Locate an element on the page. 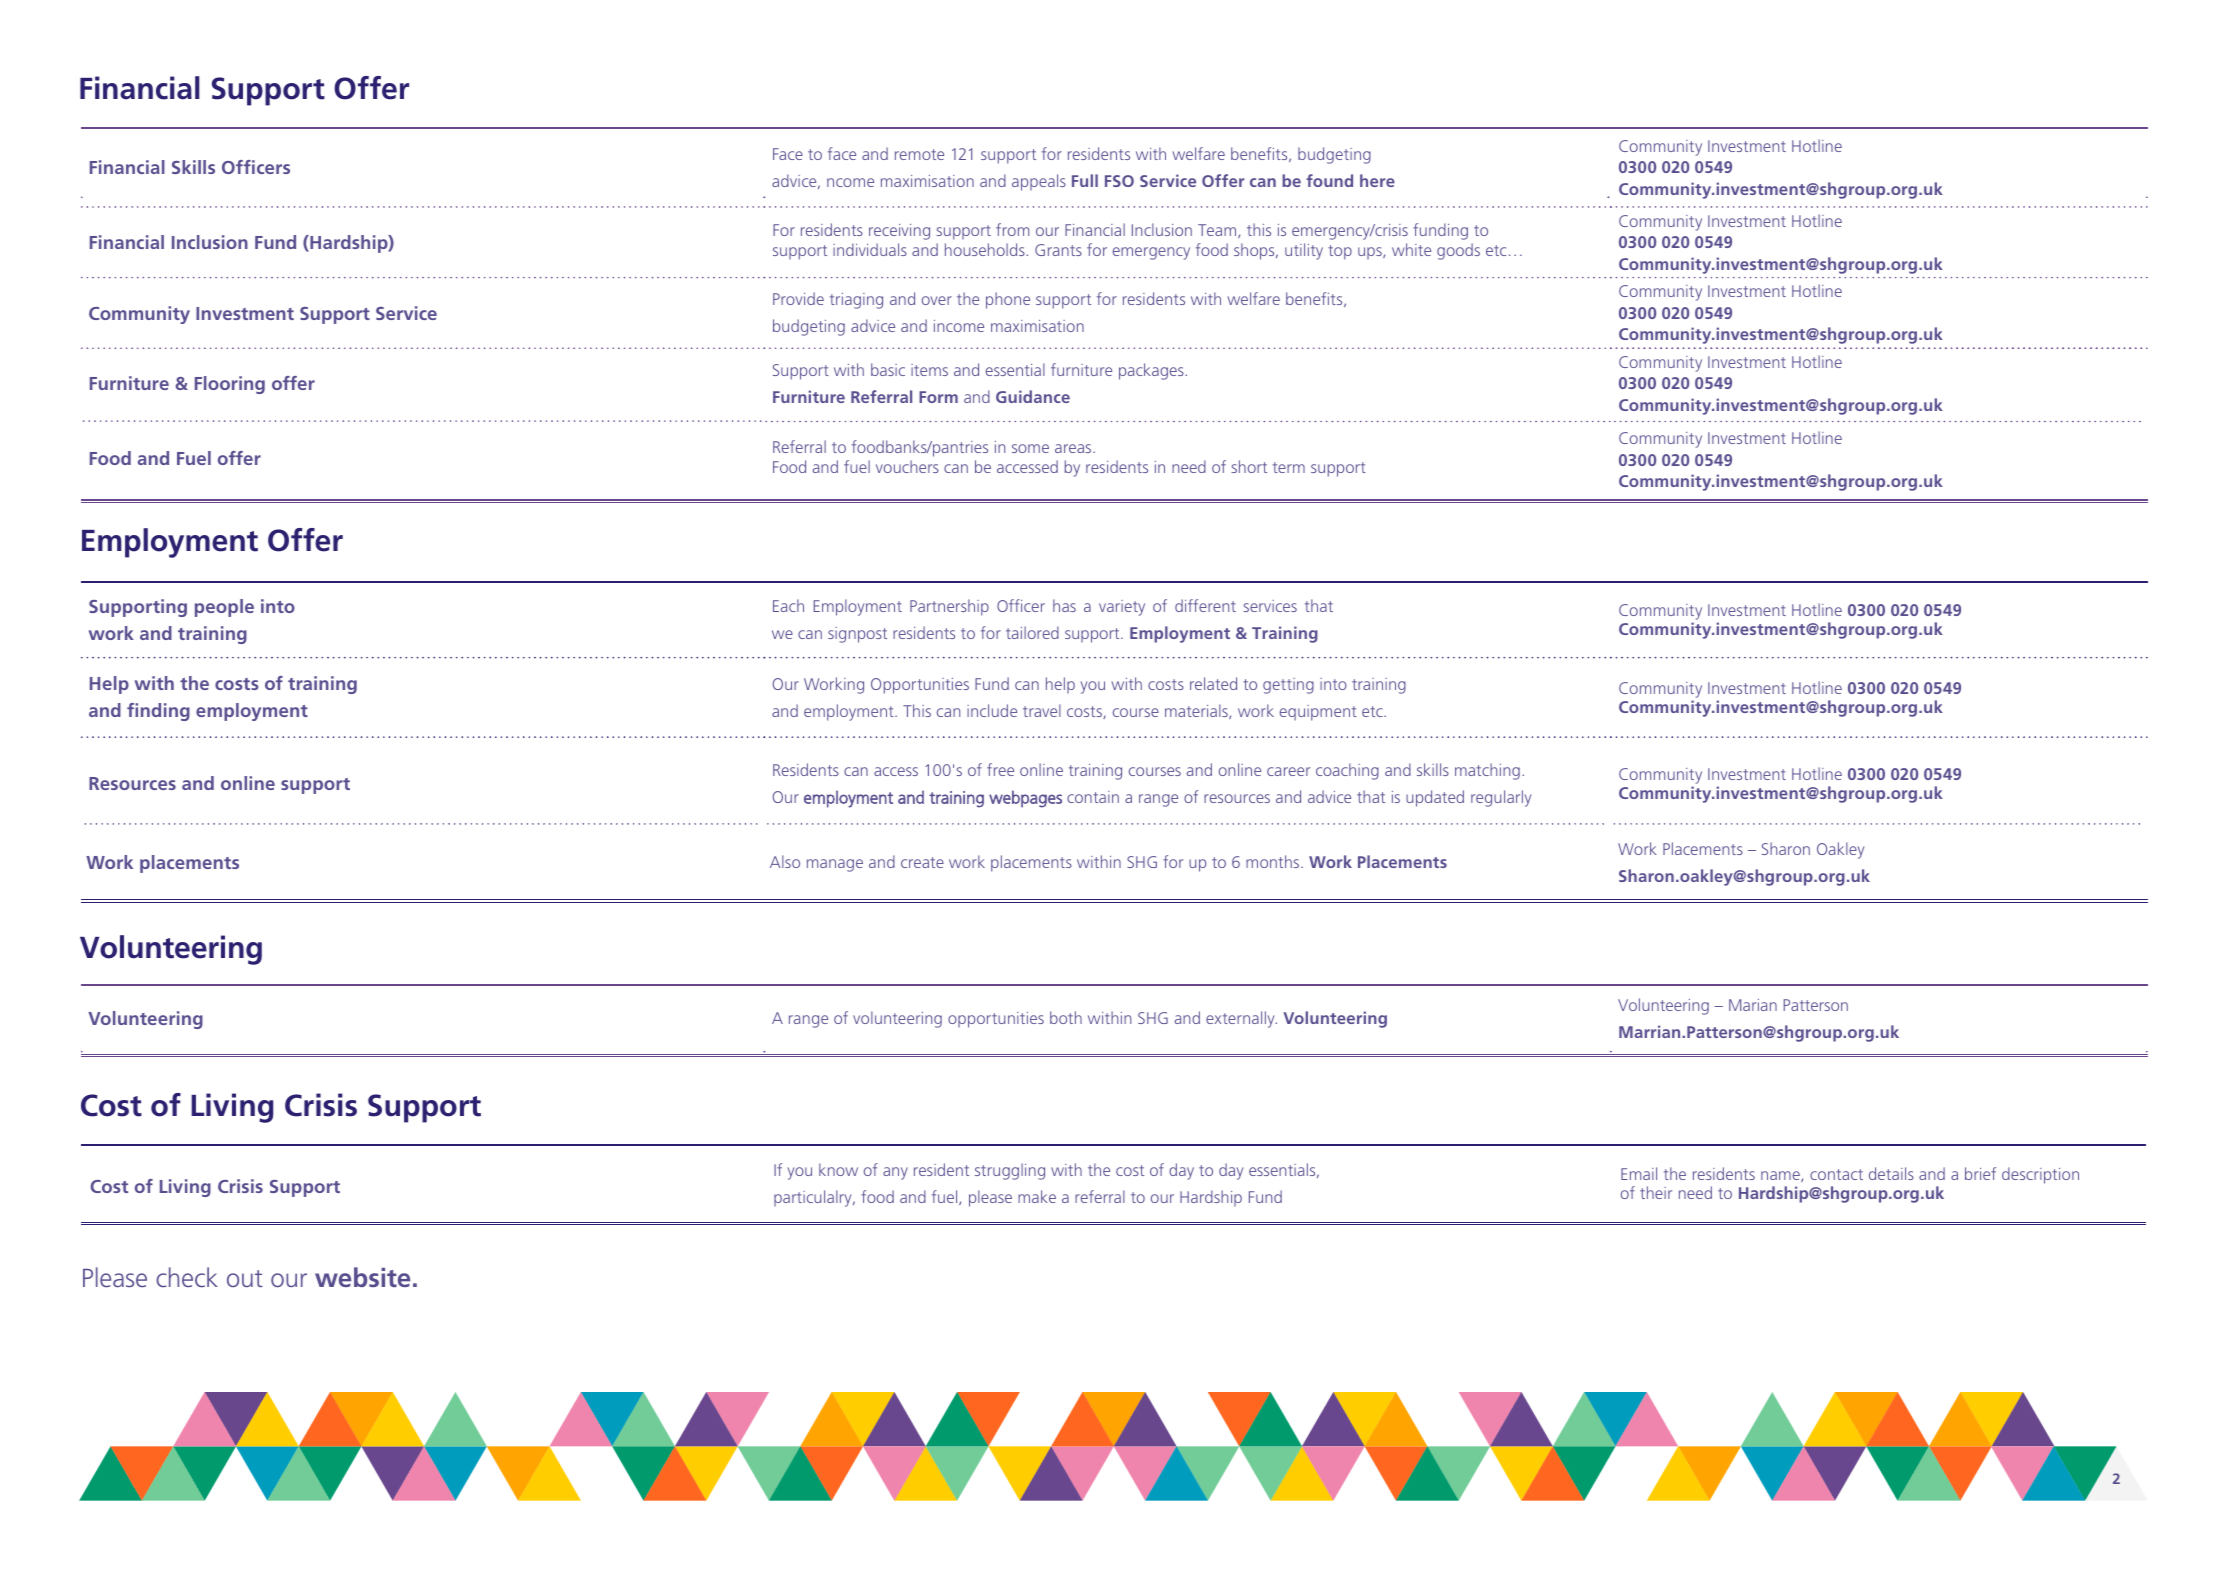 The width and height of the page is (2227, 1575). term is located at coordinates (1289, 467).
